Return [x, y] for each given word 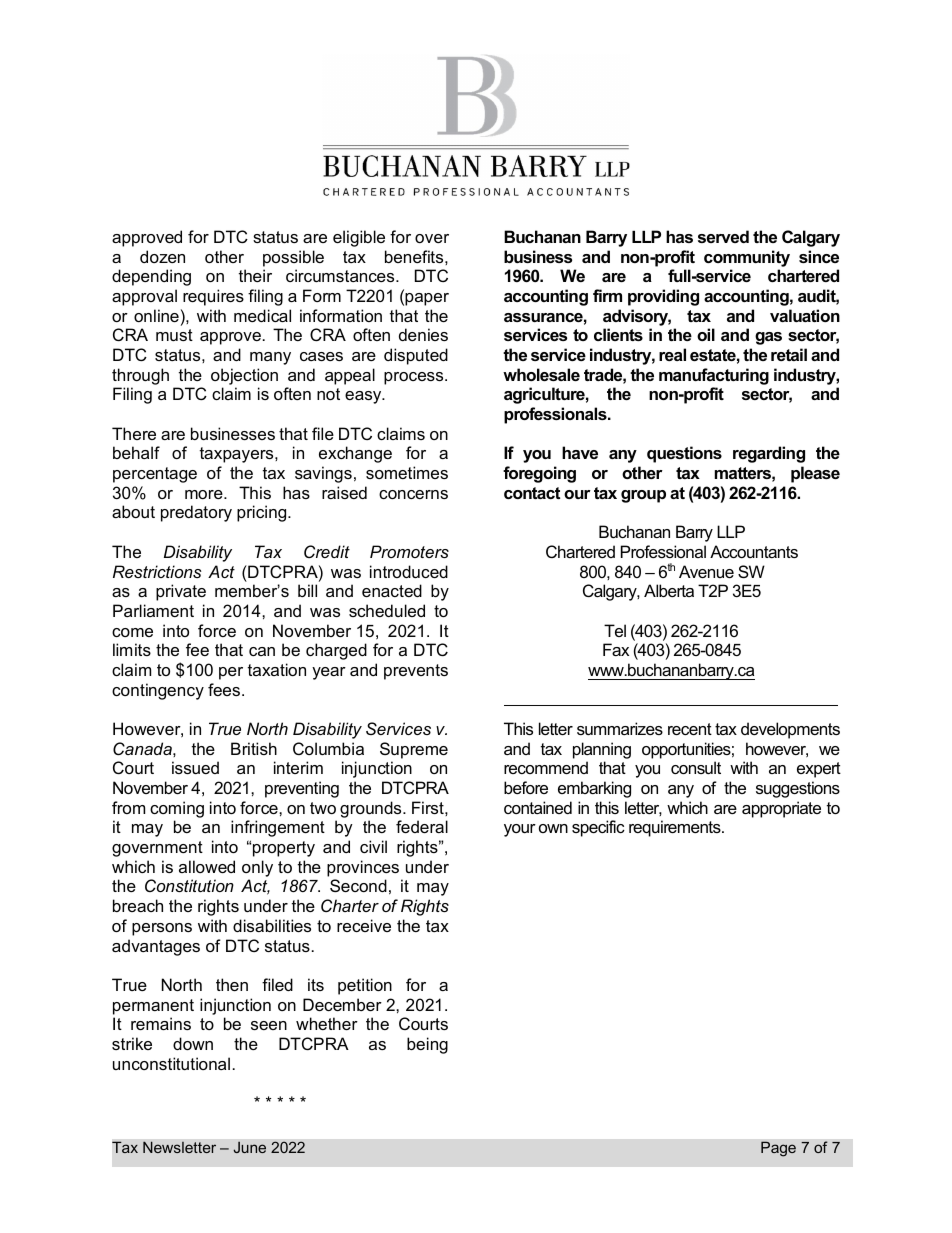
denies [423, 334]
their [255, 275]
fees [225, 689]
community [747, 258]
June [249, 1147]
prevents [416, 672]
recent [690, 729]
